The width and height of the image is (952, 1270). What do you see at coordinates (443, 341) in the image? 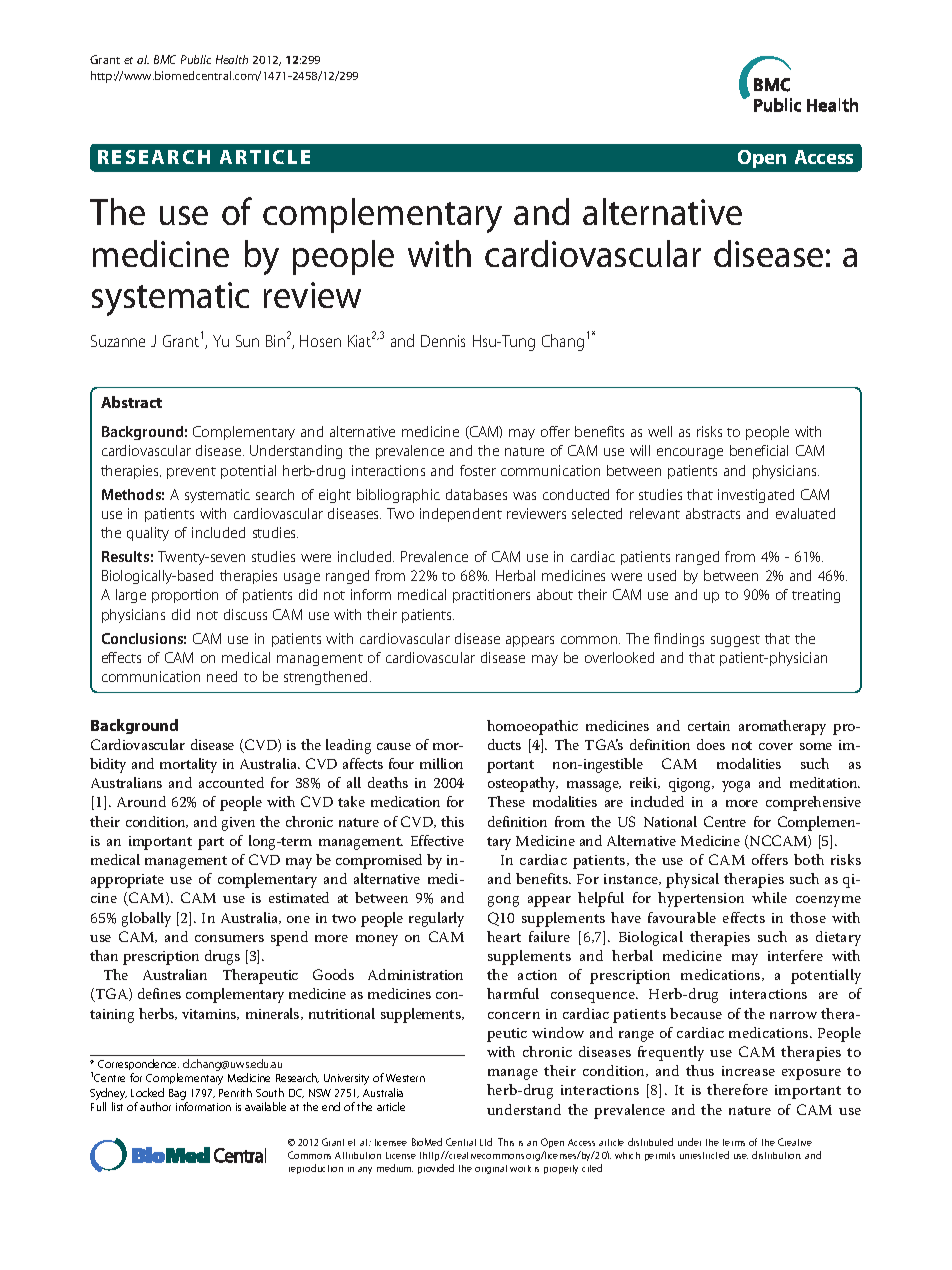
I see `Dennis` at bounding box center [443, 341].
